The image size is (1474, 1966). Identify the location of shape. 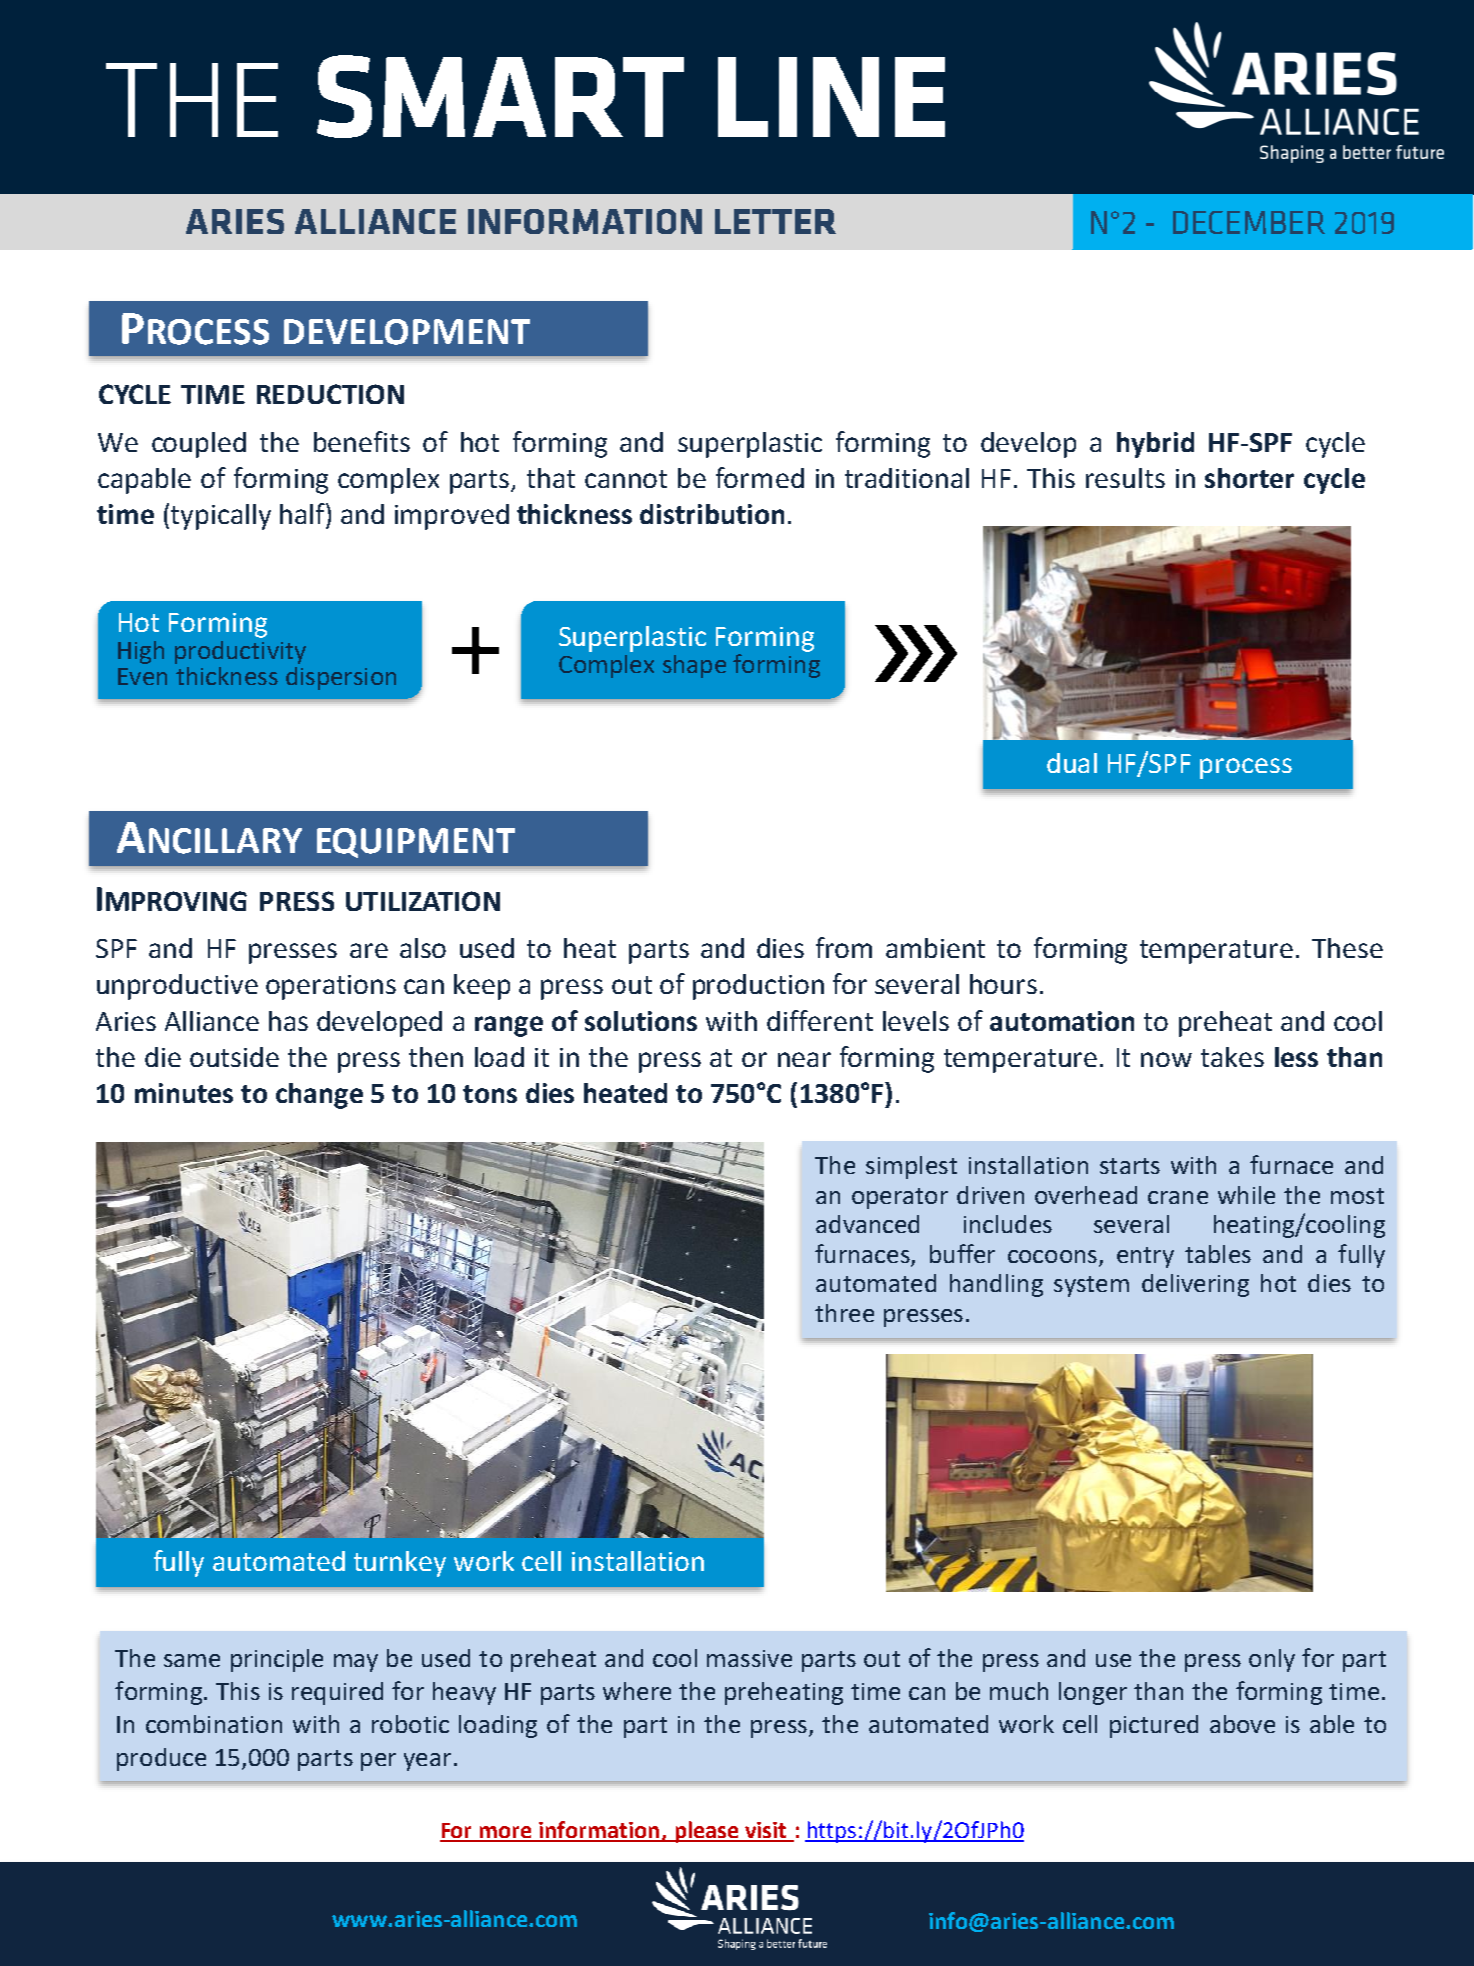
(694, 666).
